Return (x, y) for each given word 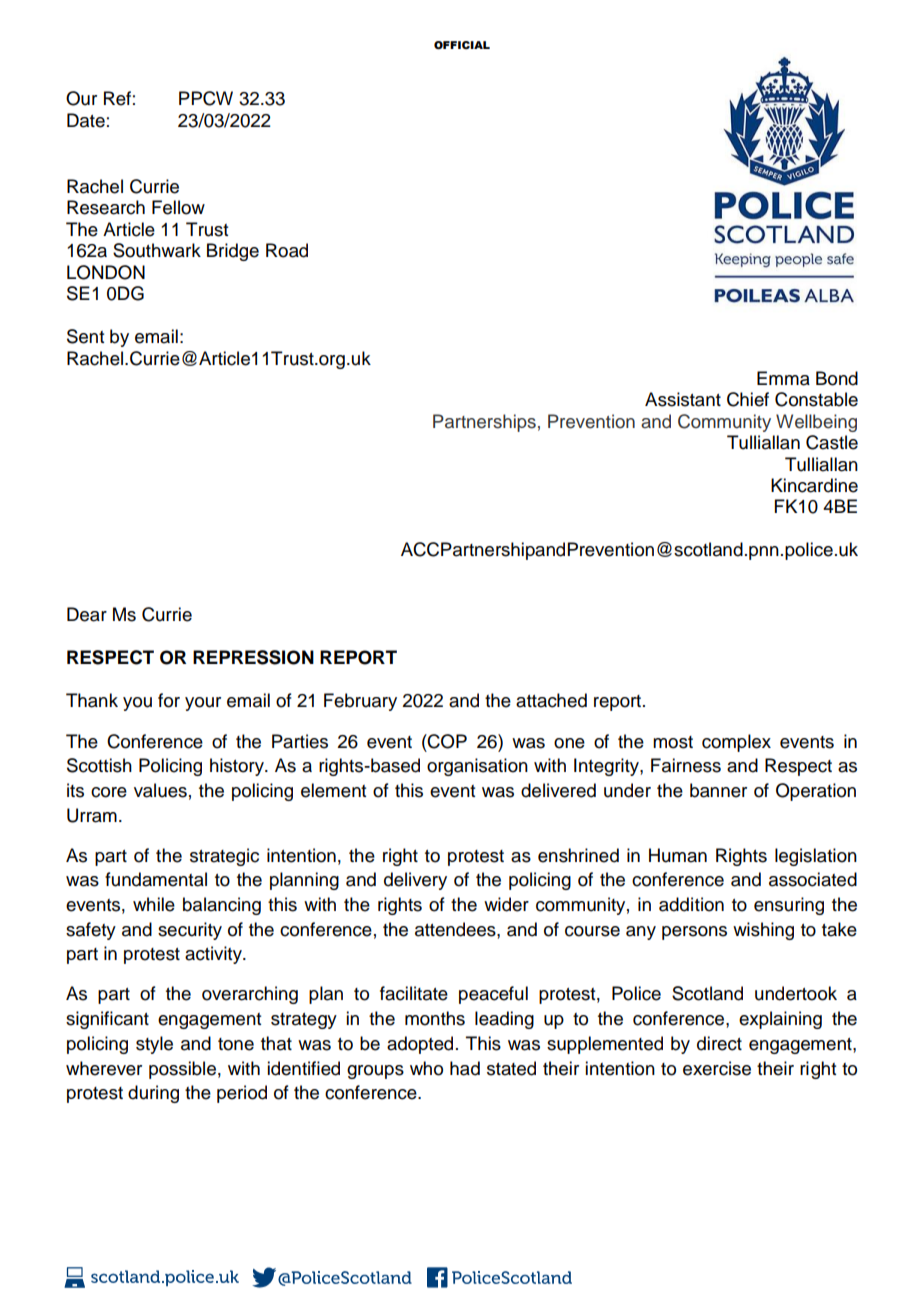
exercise (717, 1068)
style (154, 1045)
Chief (748, 399)
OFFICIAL (462, 45)
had (465, 1068)
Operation (816, 792)
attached (551, 700)
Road (287, 250)
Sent (85, 336)
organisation (477, 767)
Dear (87, 614)
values (160, 790)
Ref (117, 98)
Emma (783, 378)
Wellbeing (816, 423)
